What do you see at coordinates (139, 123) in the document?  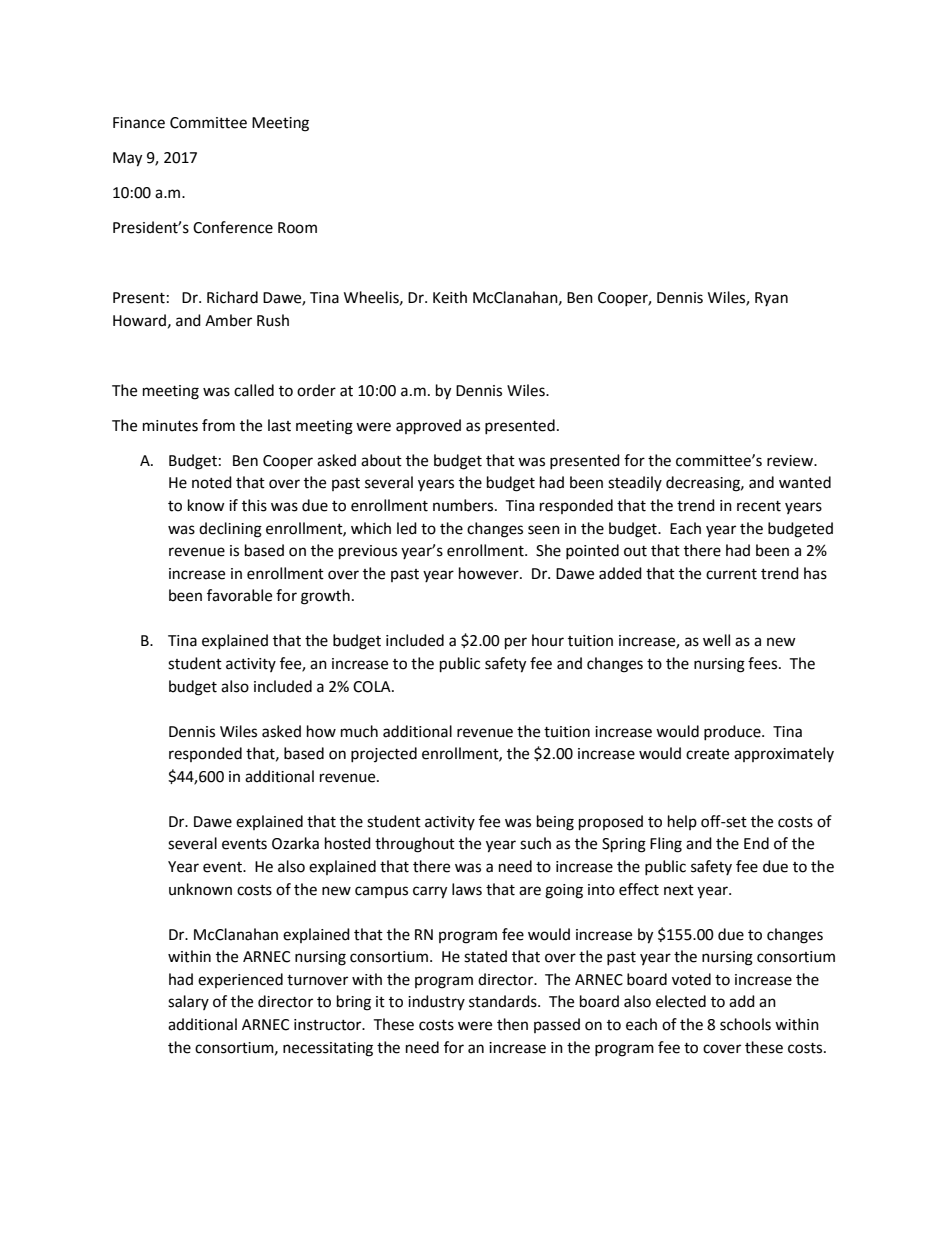 I see `Finance` at bounding box center [139, 123].
